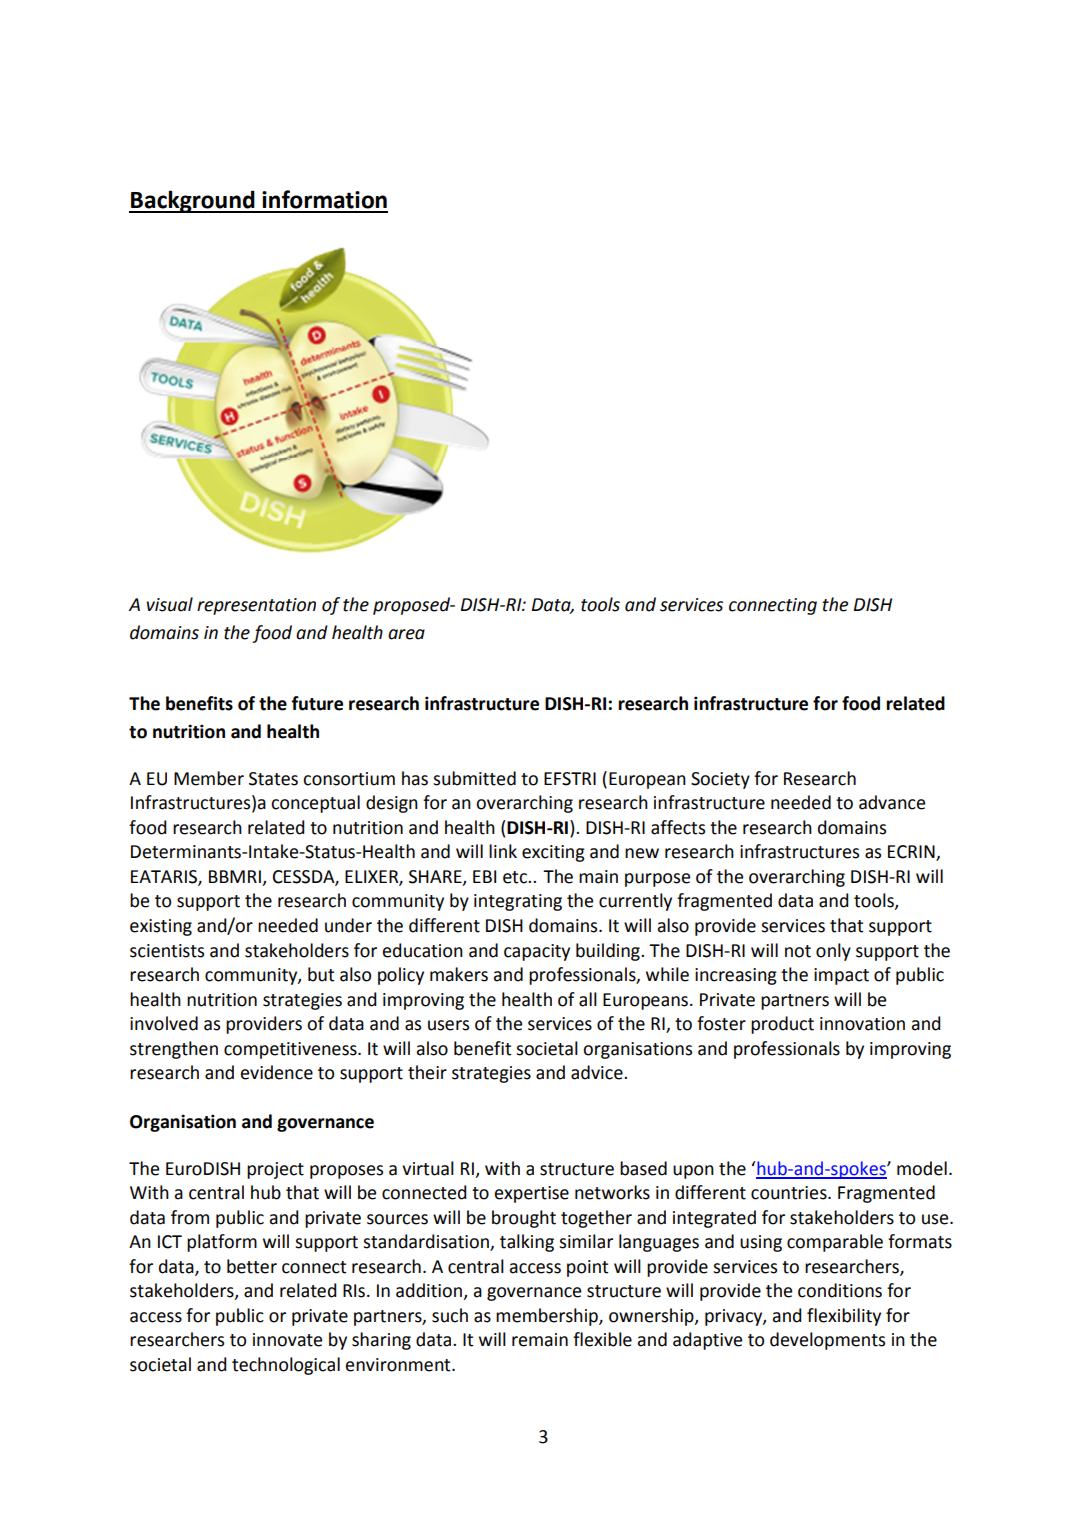  Describe the element at coordinates (598, 1072) in the screenshot. I see `advice` at that location.
